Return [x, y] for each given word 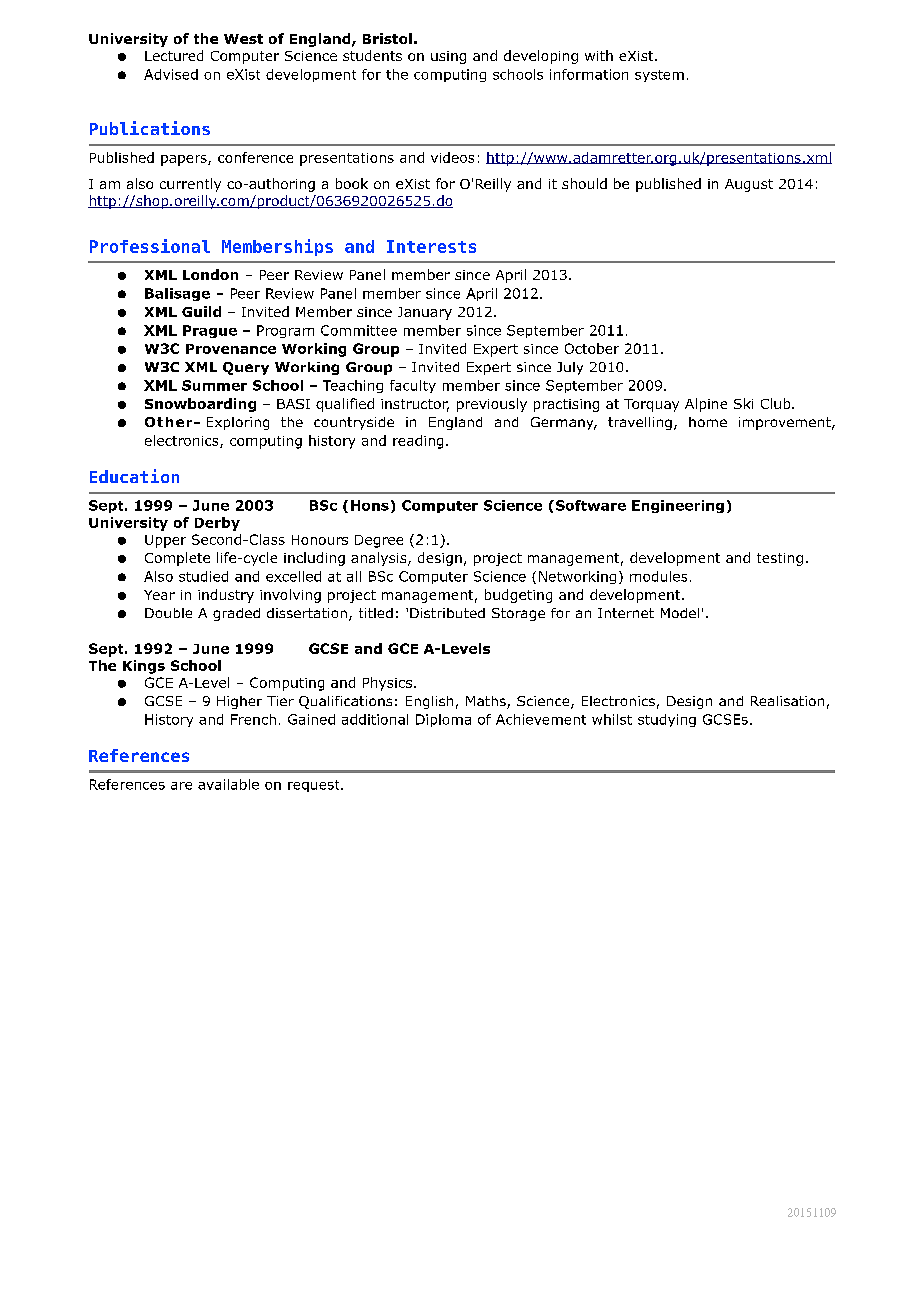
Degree [379, 541]
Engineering [678, 506]
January [425, 313]
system [659, 76]
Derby [217, 524]
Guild [201, 311]
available [228, 784]
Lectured [174, 55]
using [448, 57]
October [592, 348]
